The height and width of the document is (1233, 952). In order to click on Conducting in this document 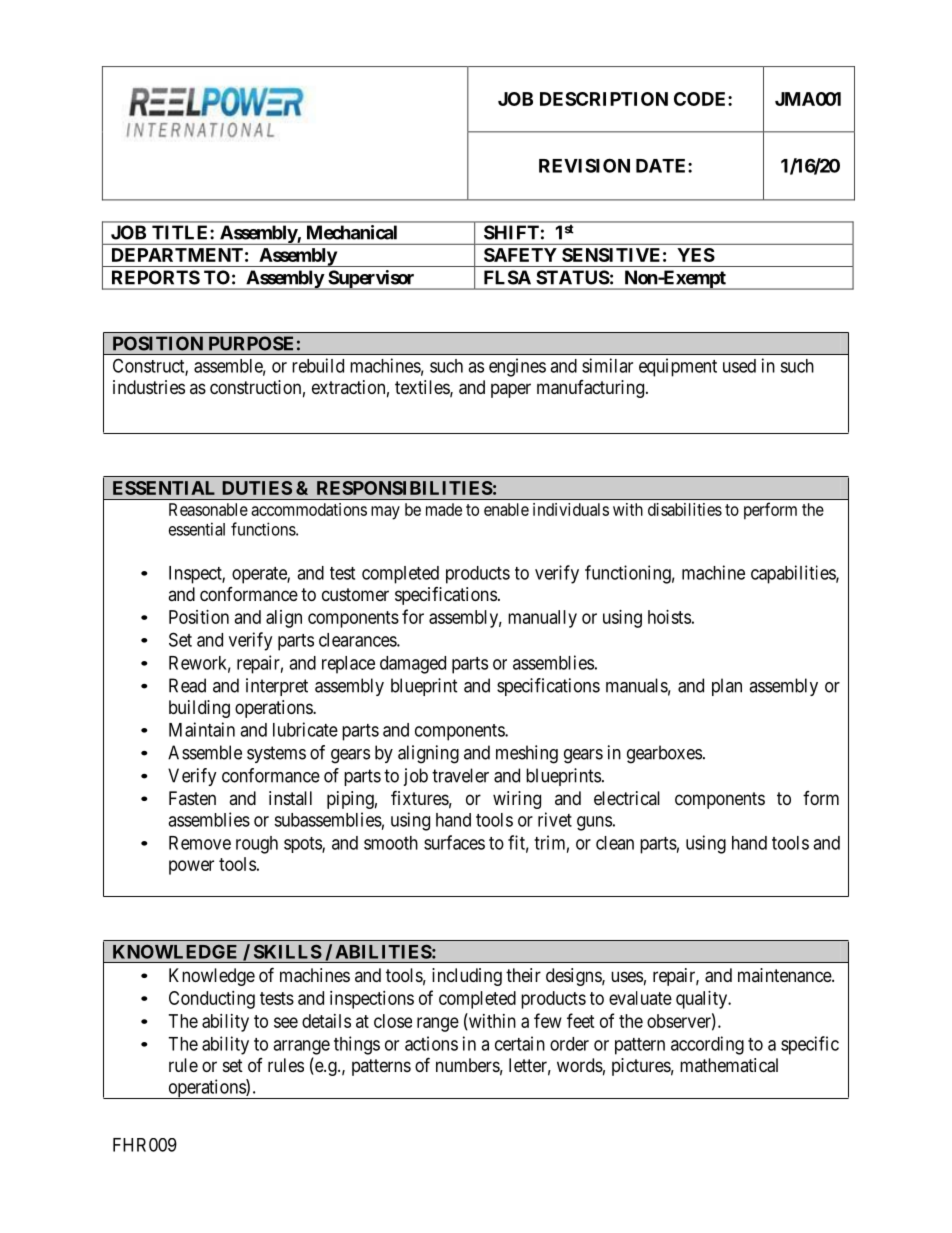, I will do `click(212, 1000)`.
